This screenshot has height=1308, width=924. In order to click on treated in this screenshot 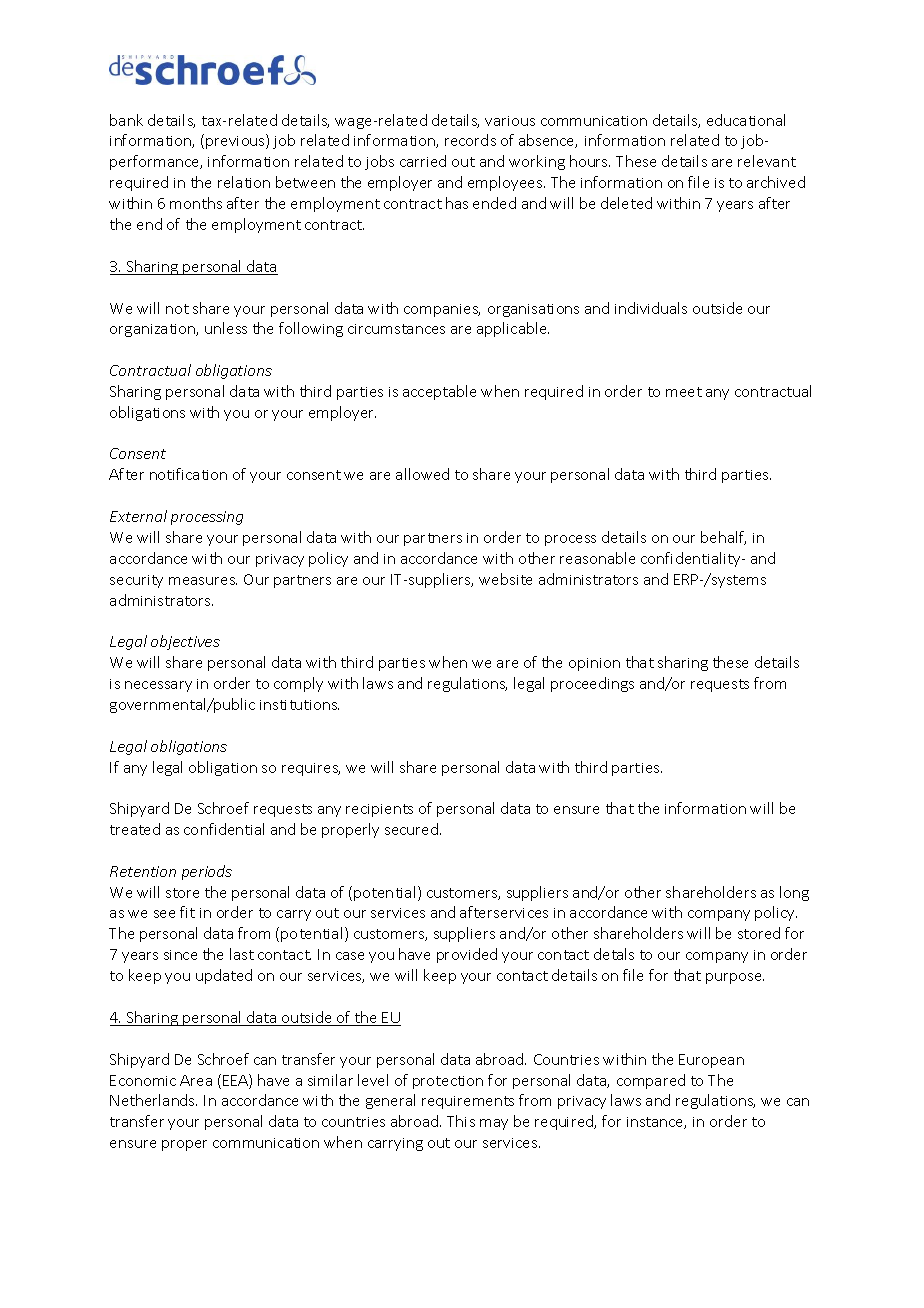, I will do `click(135, 829)`.
